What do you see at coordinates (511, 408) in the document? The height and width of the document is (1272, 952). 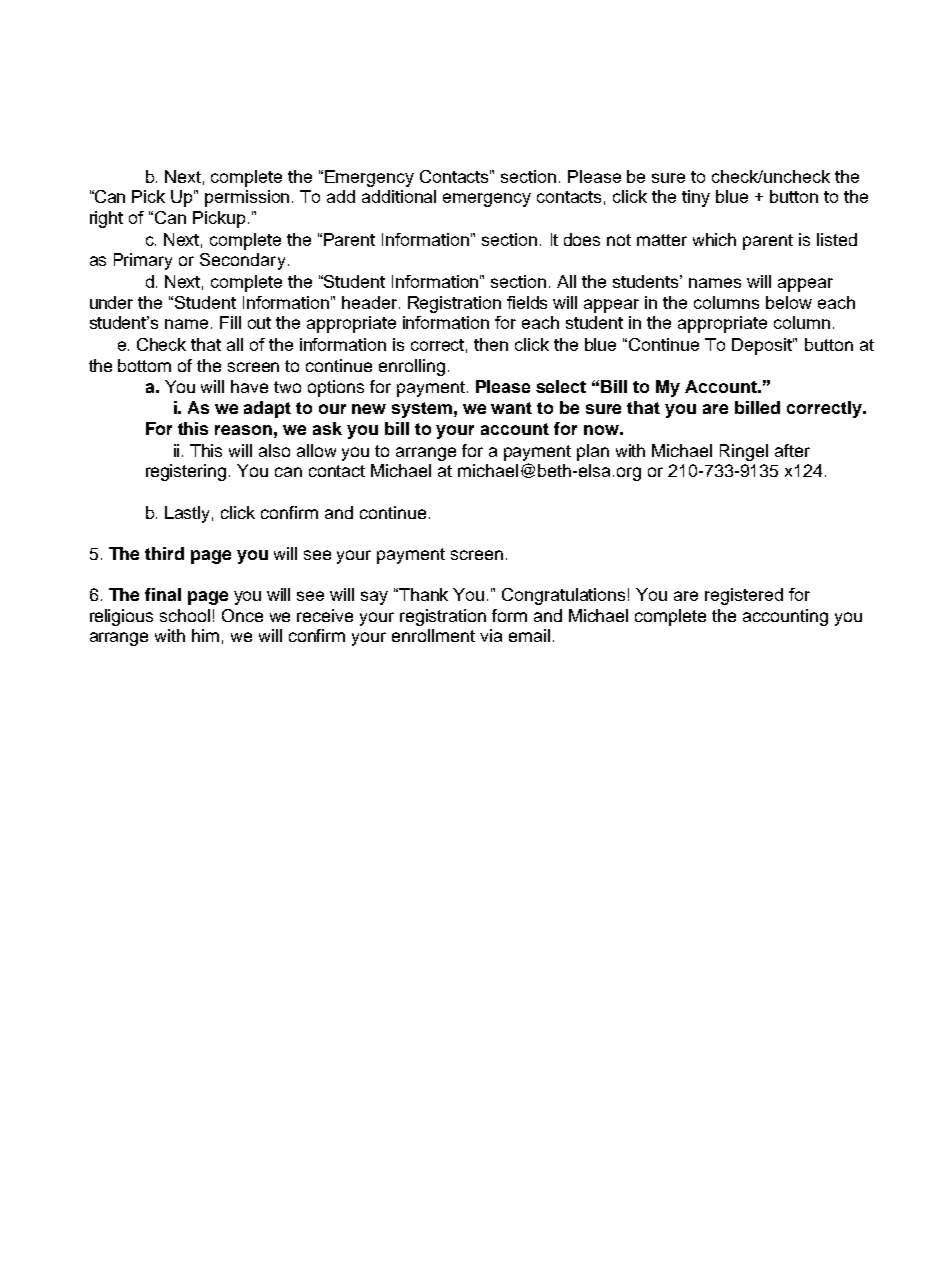 I see `want` at bounding box center [511, 408].
